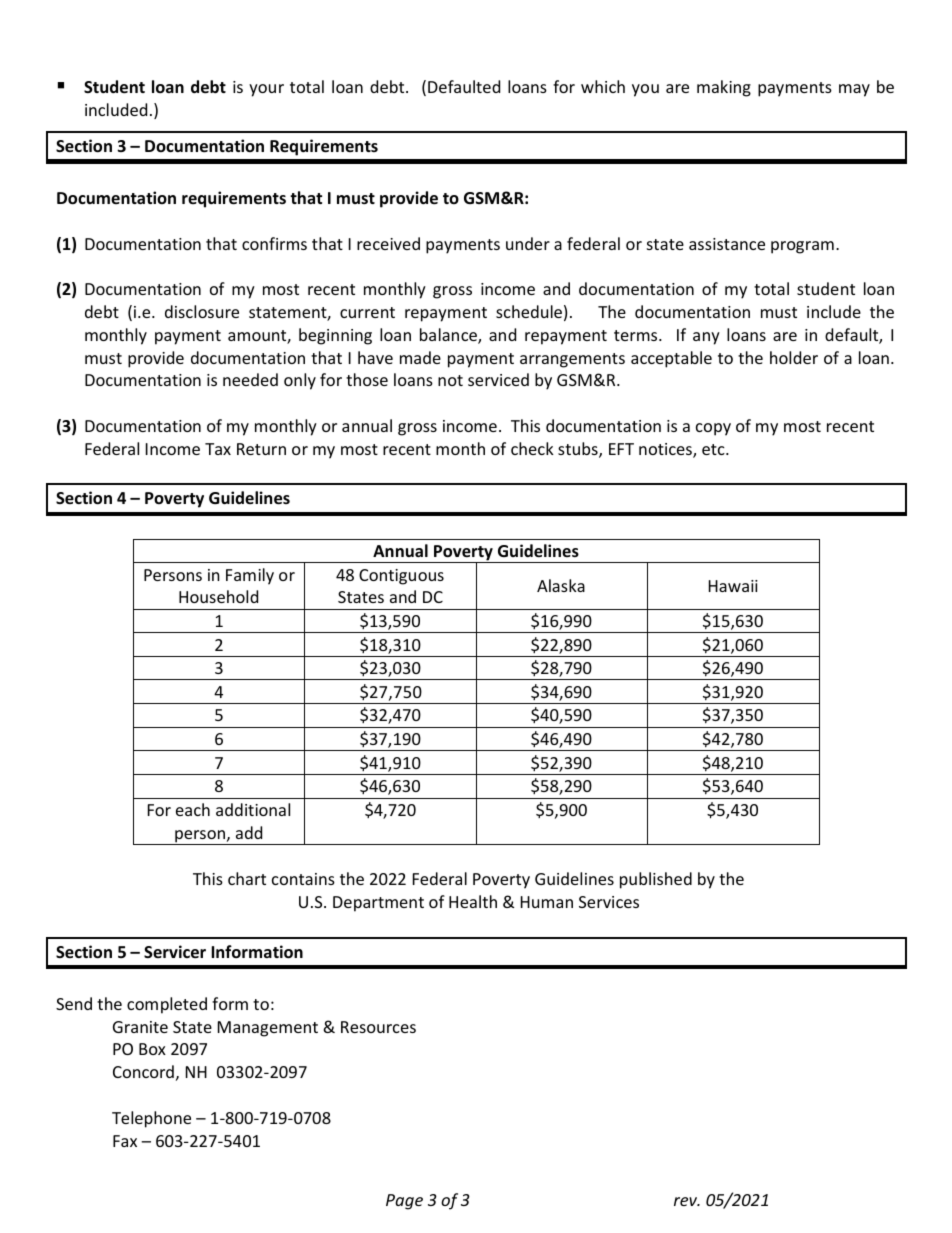  I want to click on making, so click(724, 88).
